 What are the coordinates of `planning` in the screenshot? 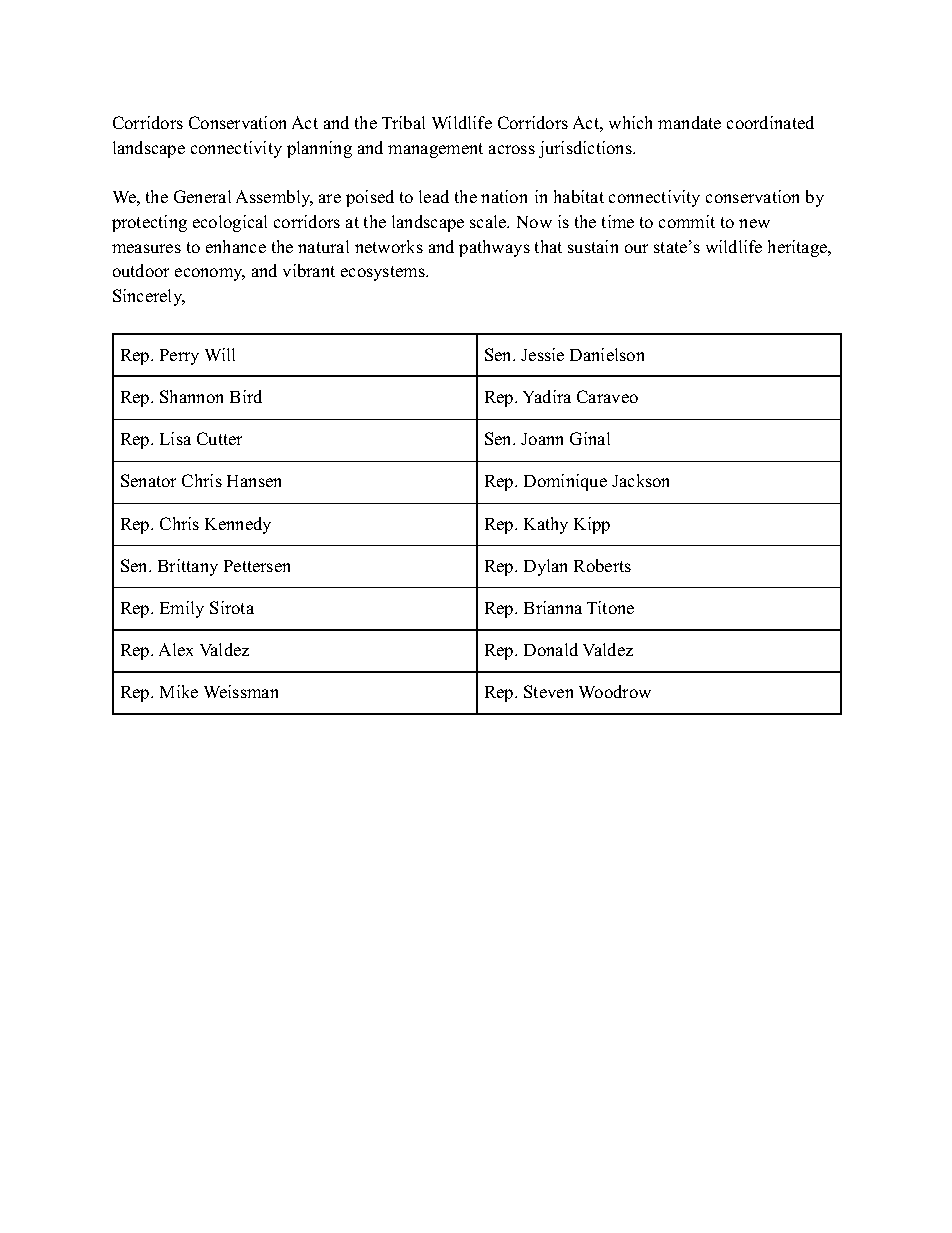 It's located at (319, 149).
